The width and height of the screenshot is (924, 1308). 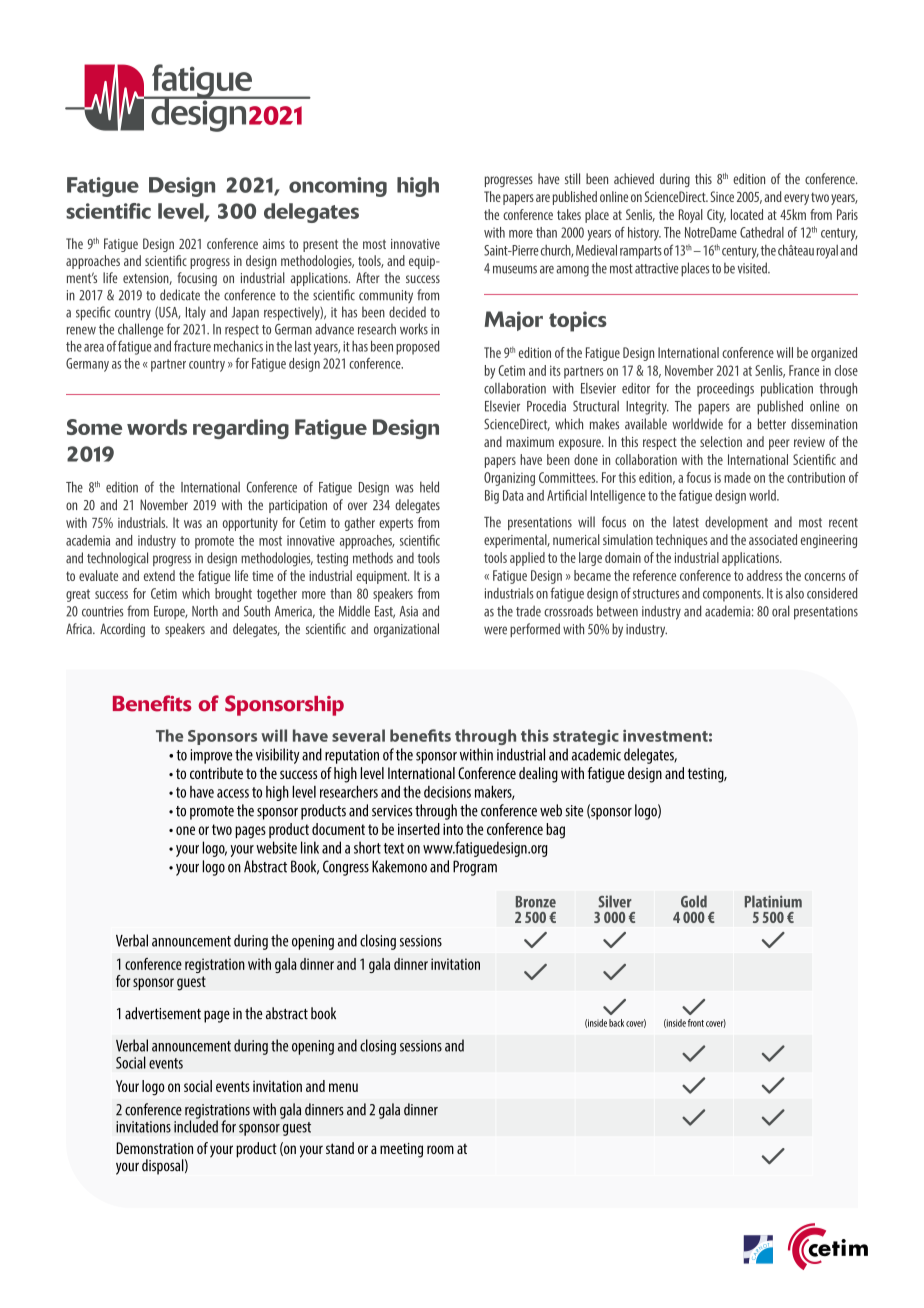 What do you see at coordinates (196, 1125) in the screenshot?
I see `included` at bounding box center [196, 1125].
